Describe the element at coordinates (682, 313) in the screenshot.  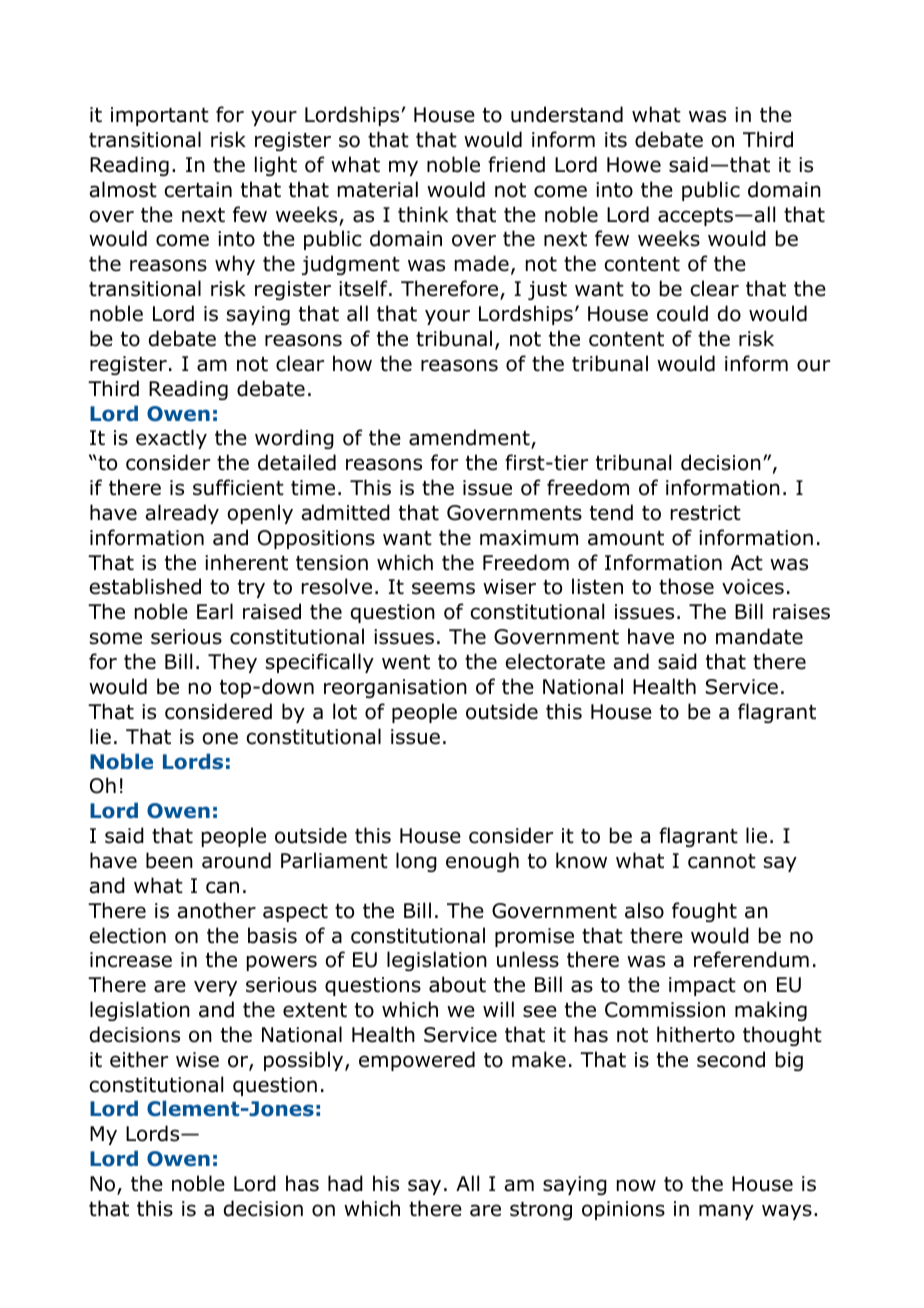
I see `could` at that location.
